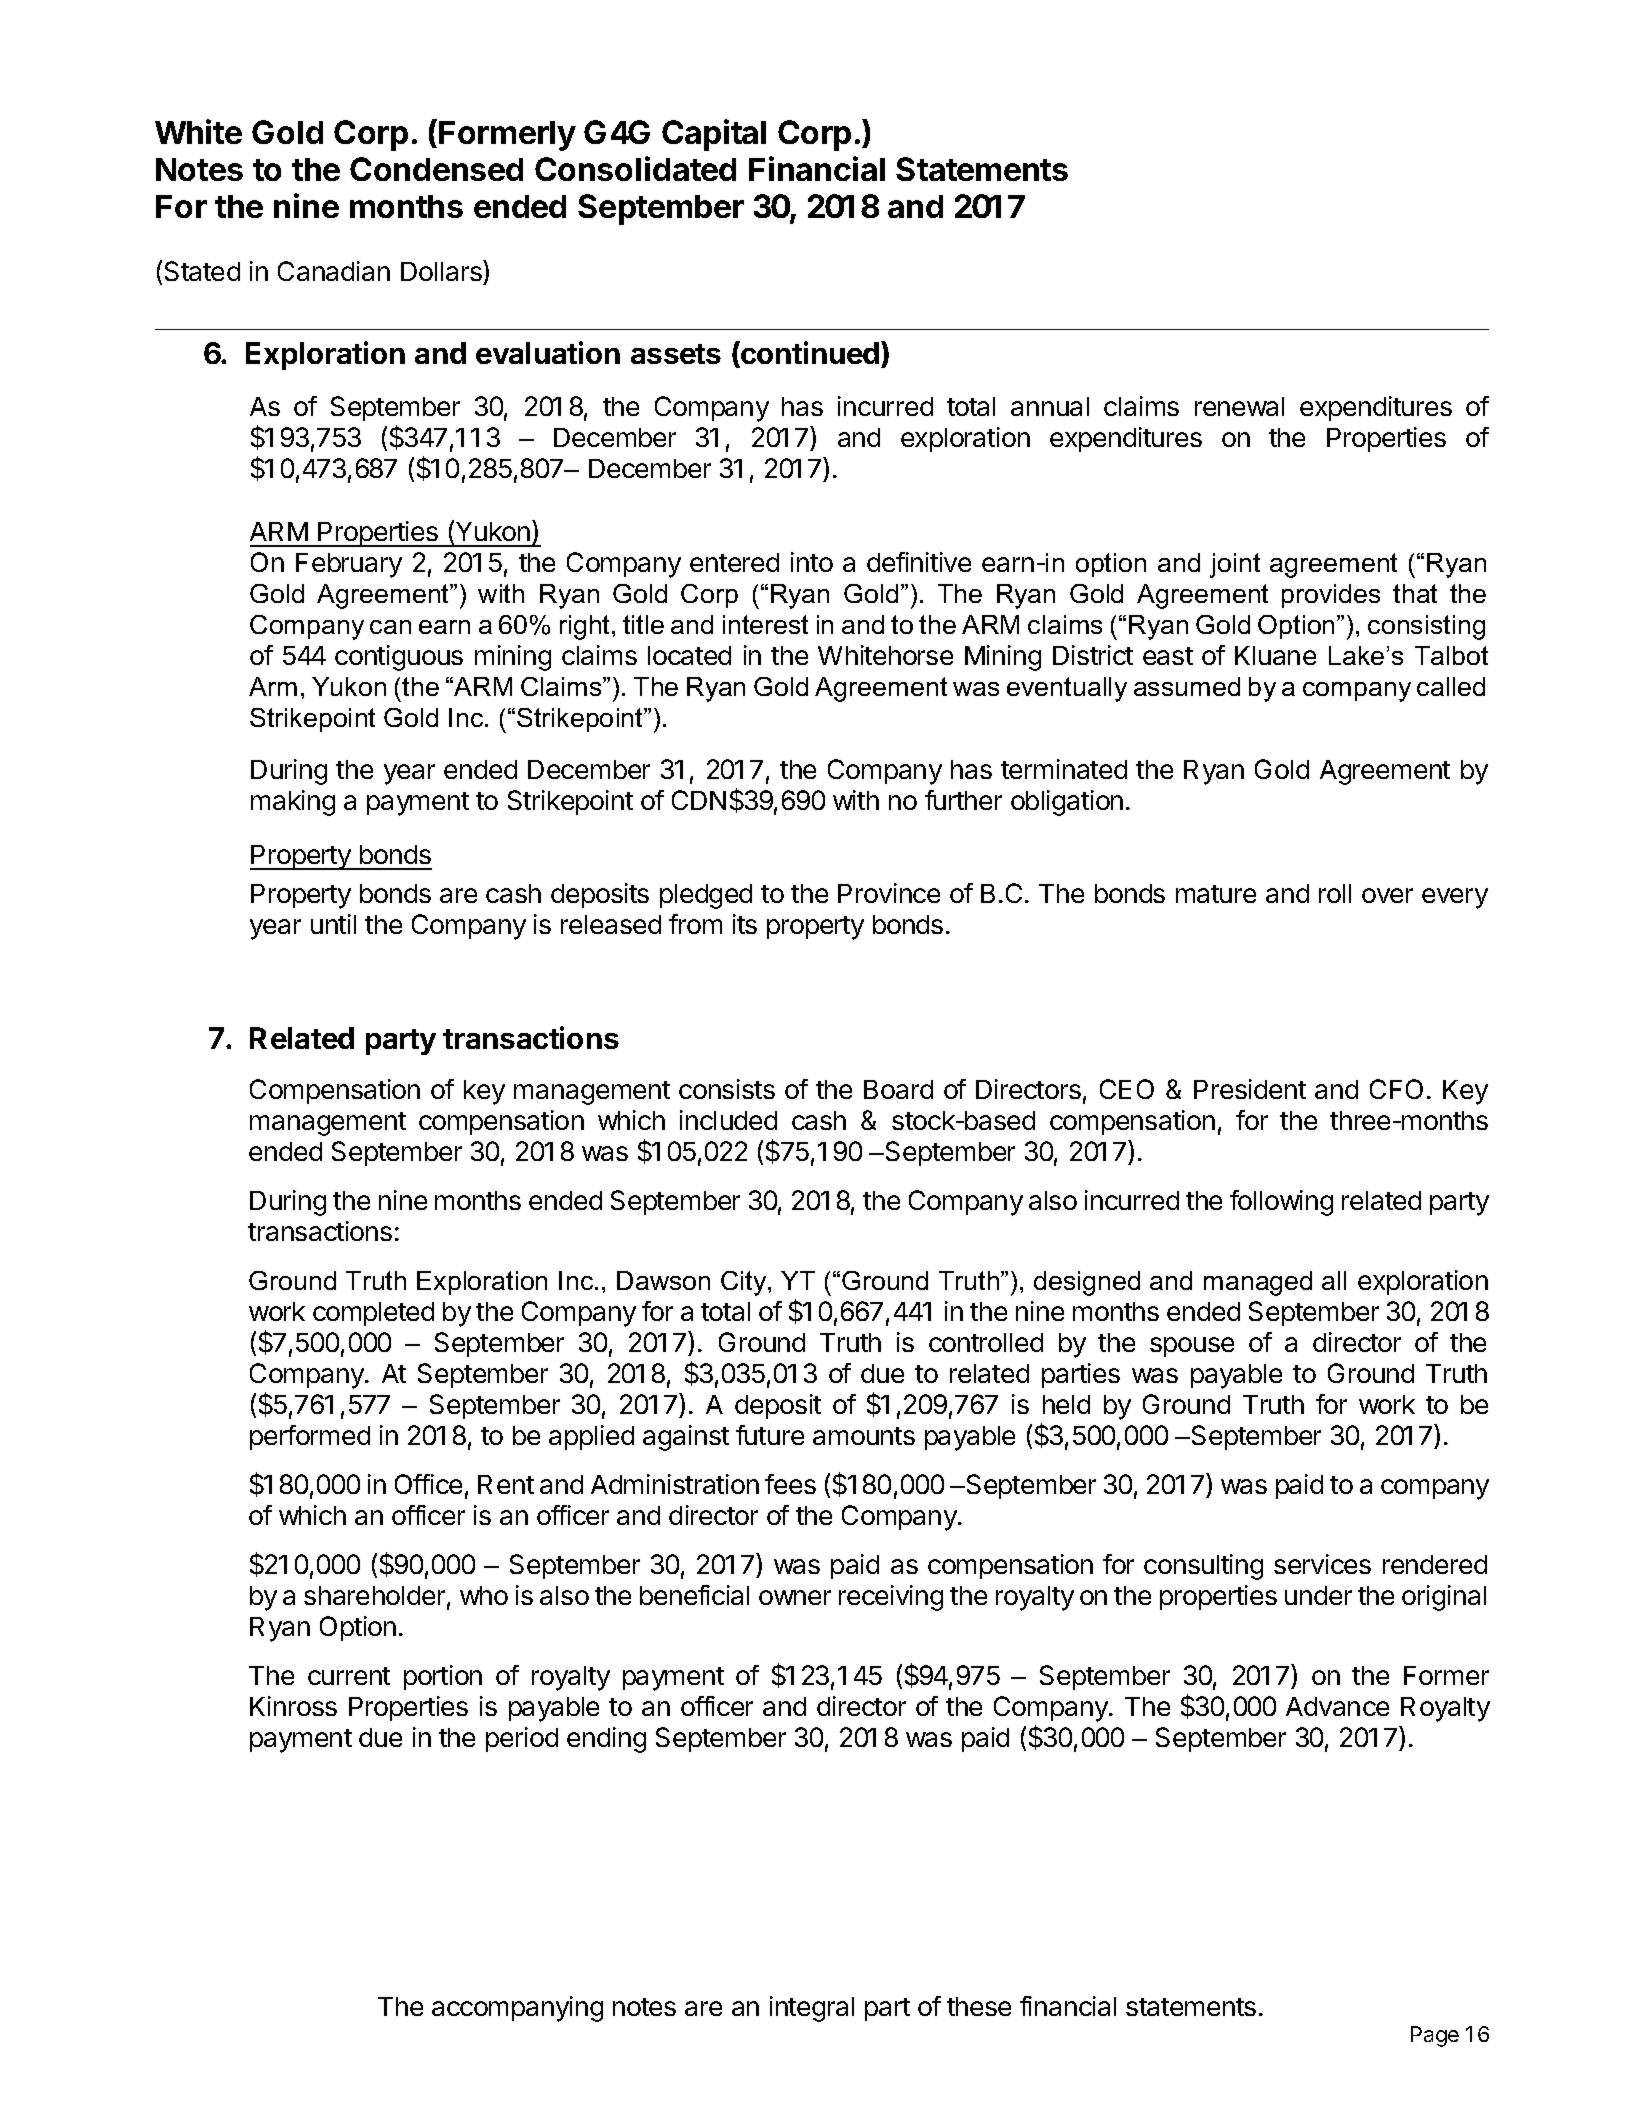  I want to click on making, so click(293, 803).
